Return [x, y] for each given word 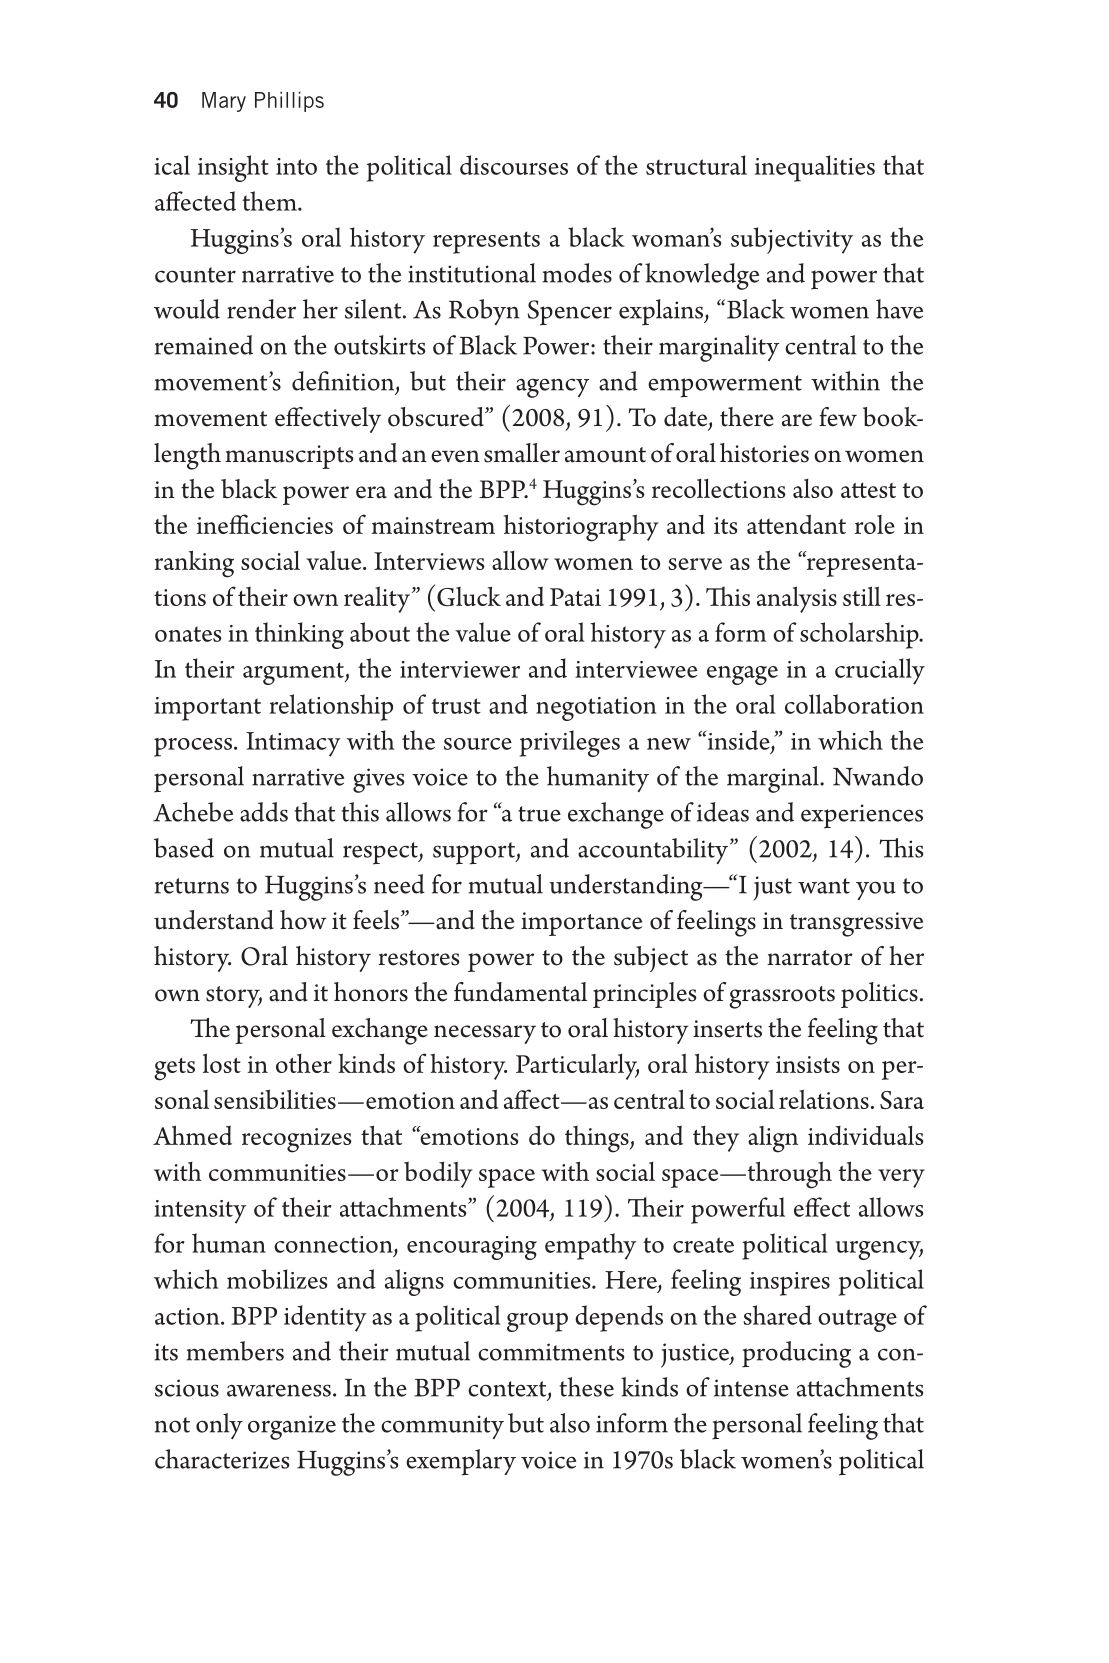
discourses [514, 165]
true [539, 814]
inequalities [815, 168]
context [508, 1390]
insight [233, 168]
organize [292, 1427]
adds [264, 812]
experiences [862, 816]
